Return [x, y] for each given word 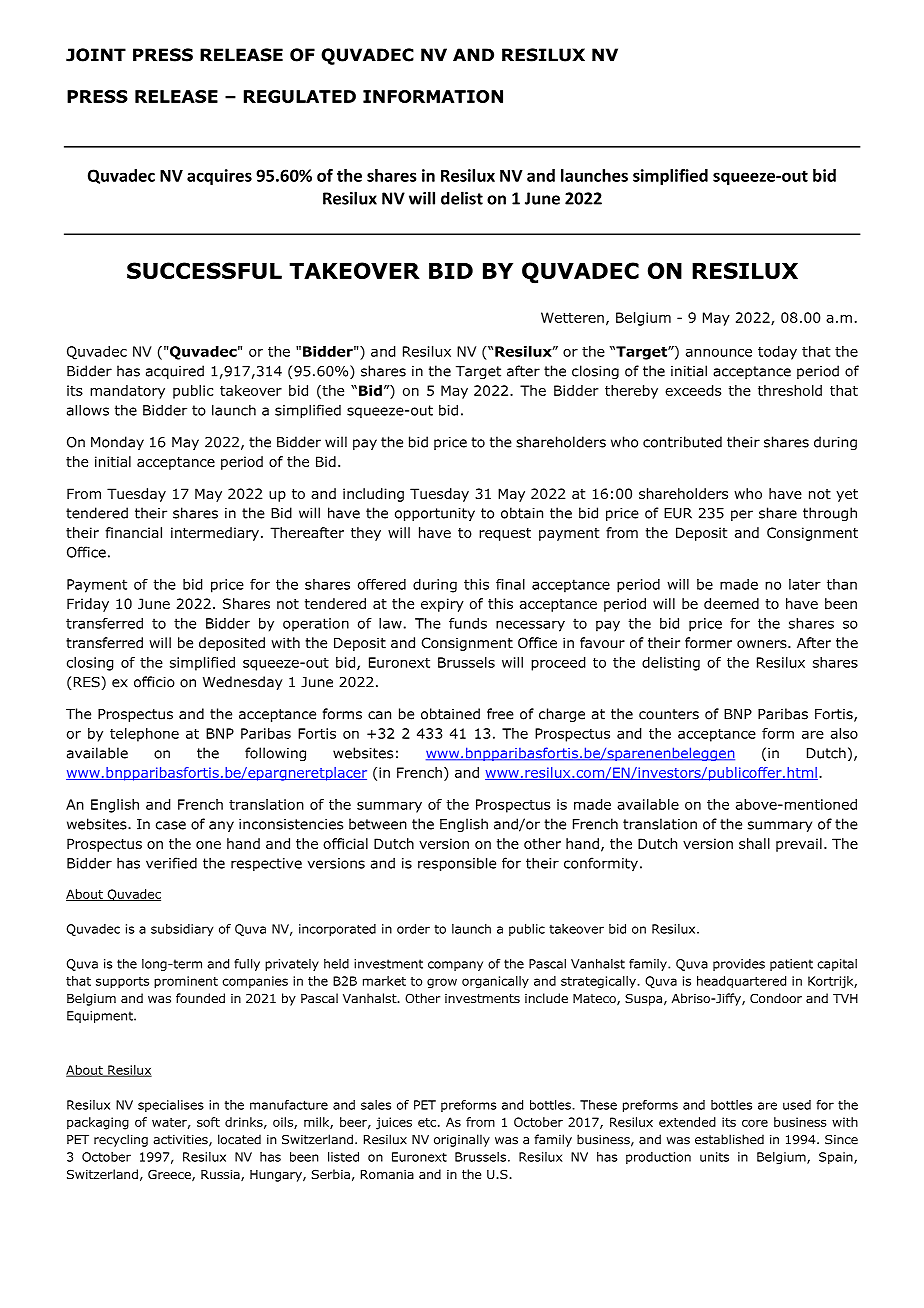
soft [208, 1122]
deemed [731, 603]
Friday [88, 605]
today [777, 353]
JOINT [96, 55]
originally [462, 1140]
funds [468, 623]
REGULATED [300, 96]
